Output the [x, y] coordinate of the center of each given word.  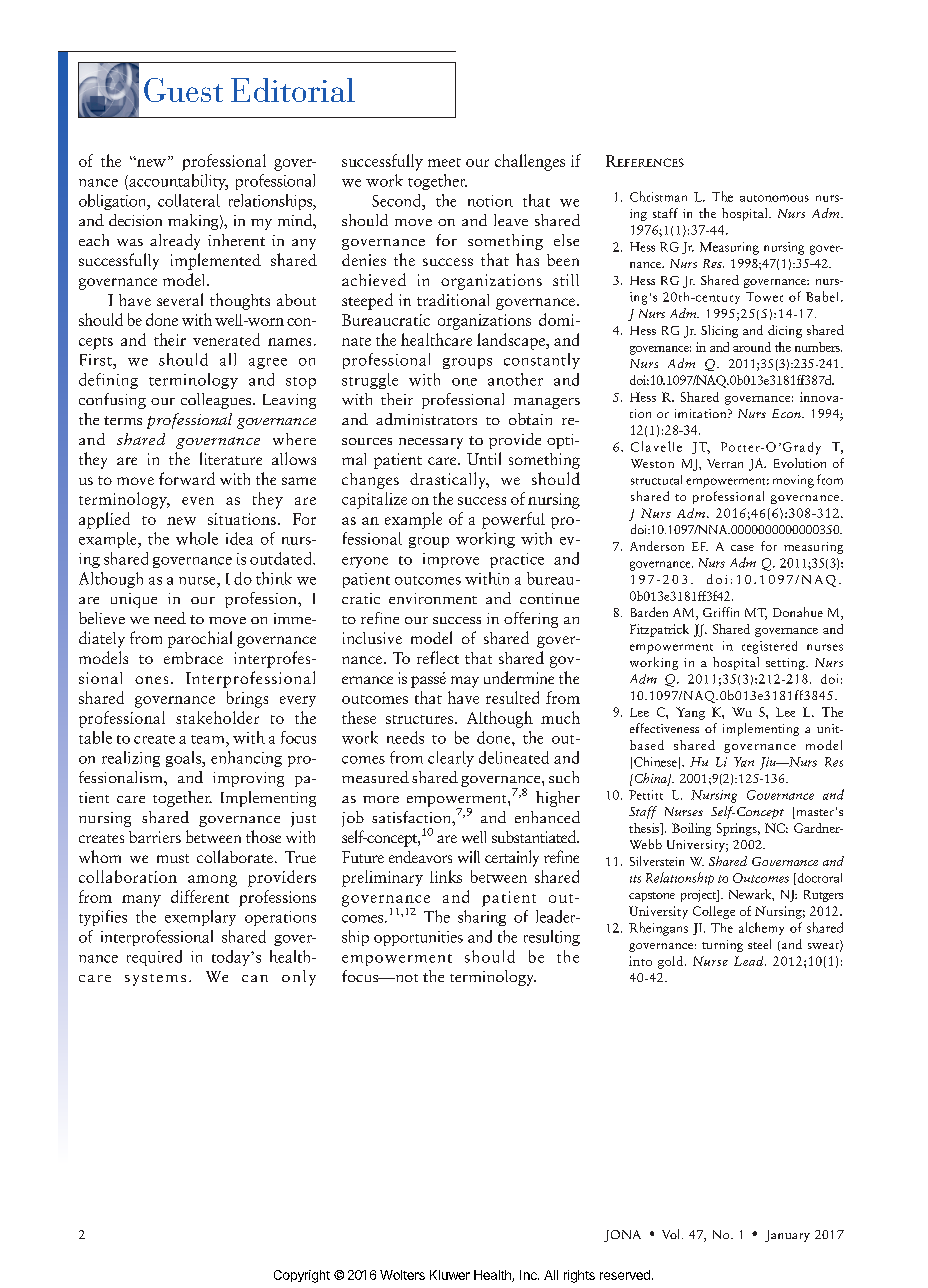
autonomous [774, 198]
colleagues [217, 401]
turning [722, 946]
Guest [183, 90]
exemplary [200, 918]
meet [444, 162]
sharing [482, 918]
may [465, 682]
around [752, 347]
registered [769, 647]
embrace [193, 658]
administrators [426, 419]
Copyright [302, 1276]
